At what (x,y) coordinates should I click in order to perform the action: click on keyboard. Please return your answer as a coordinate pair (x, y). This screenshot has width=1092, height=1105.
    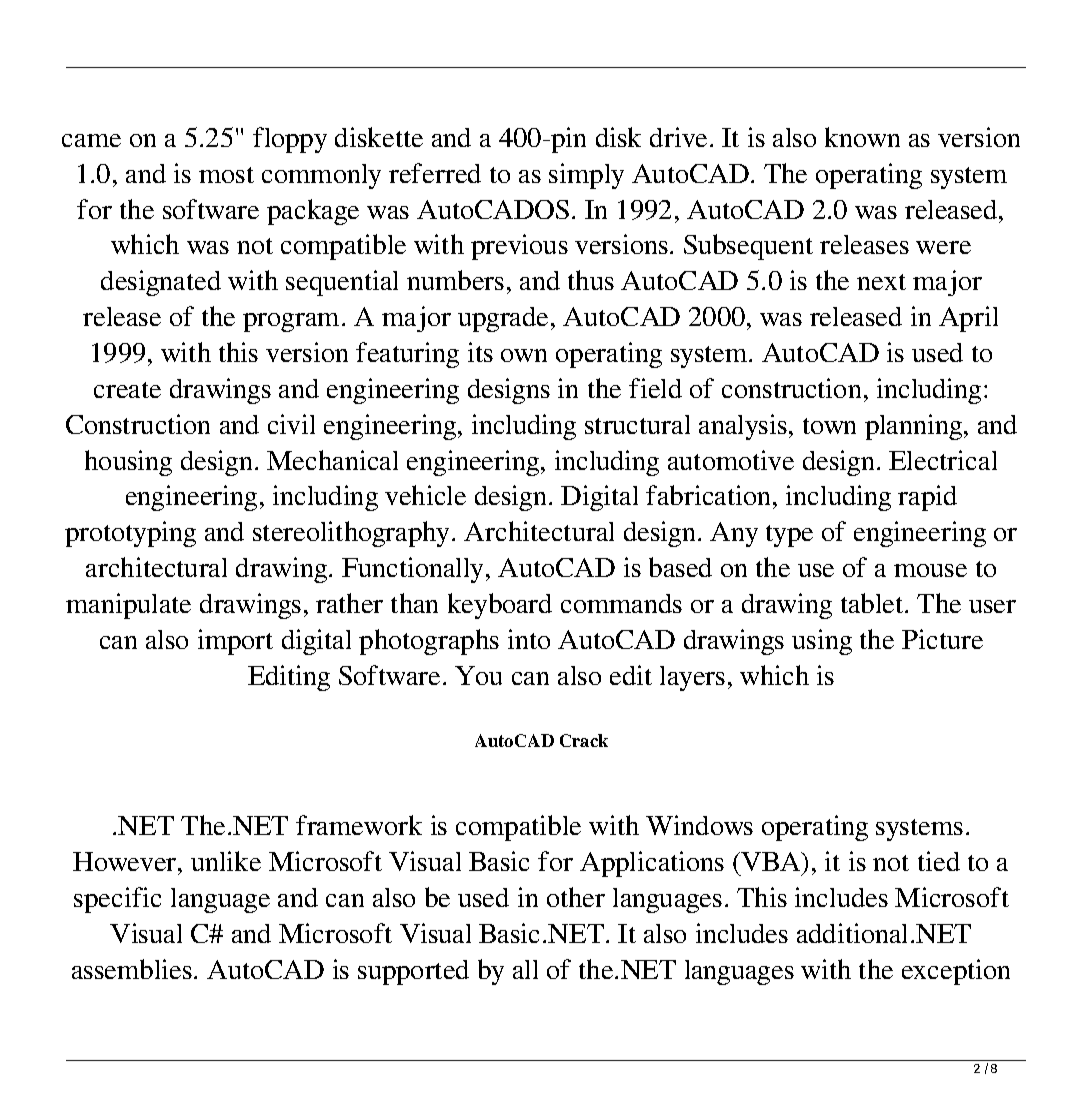
    Looking at the image, I should click on (500, 606).
